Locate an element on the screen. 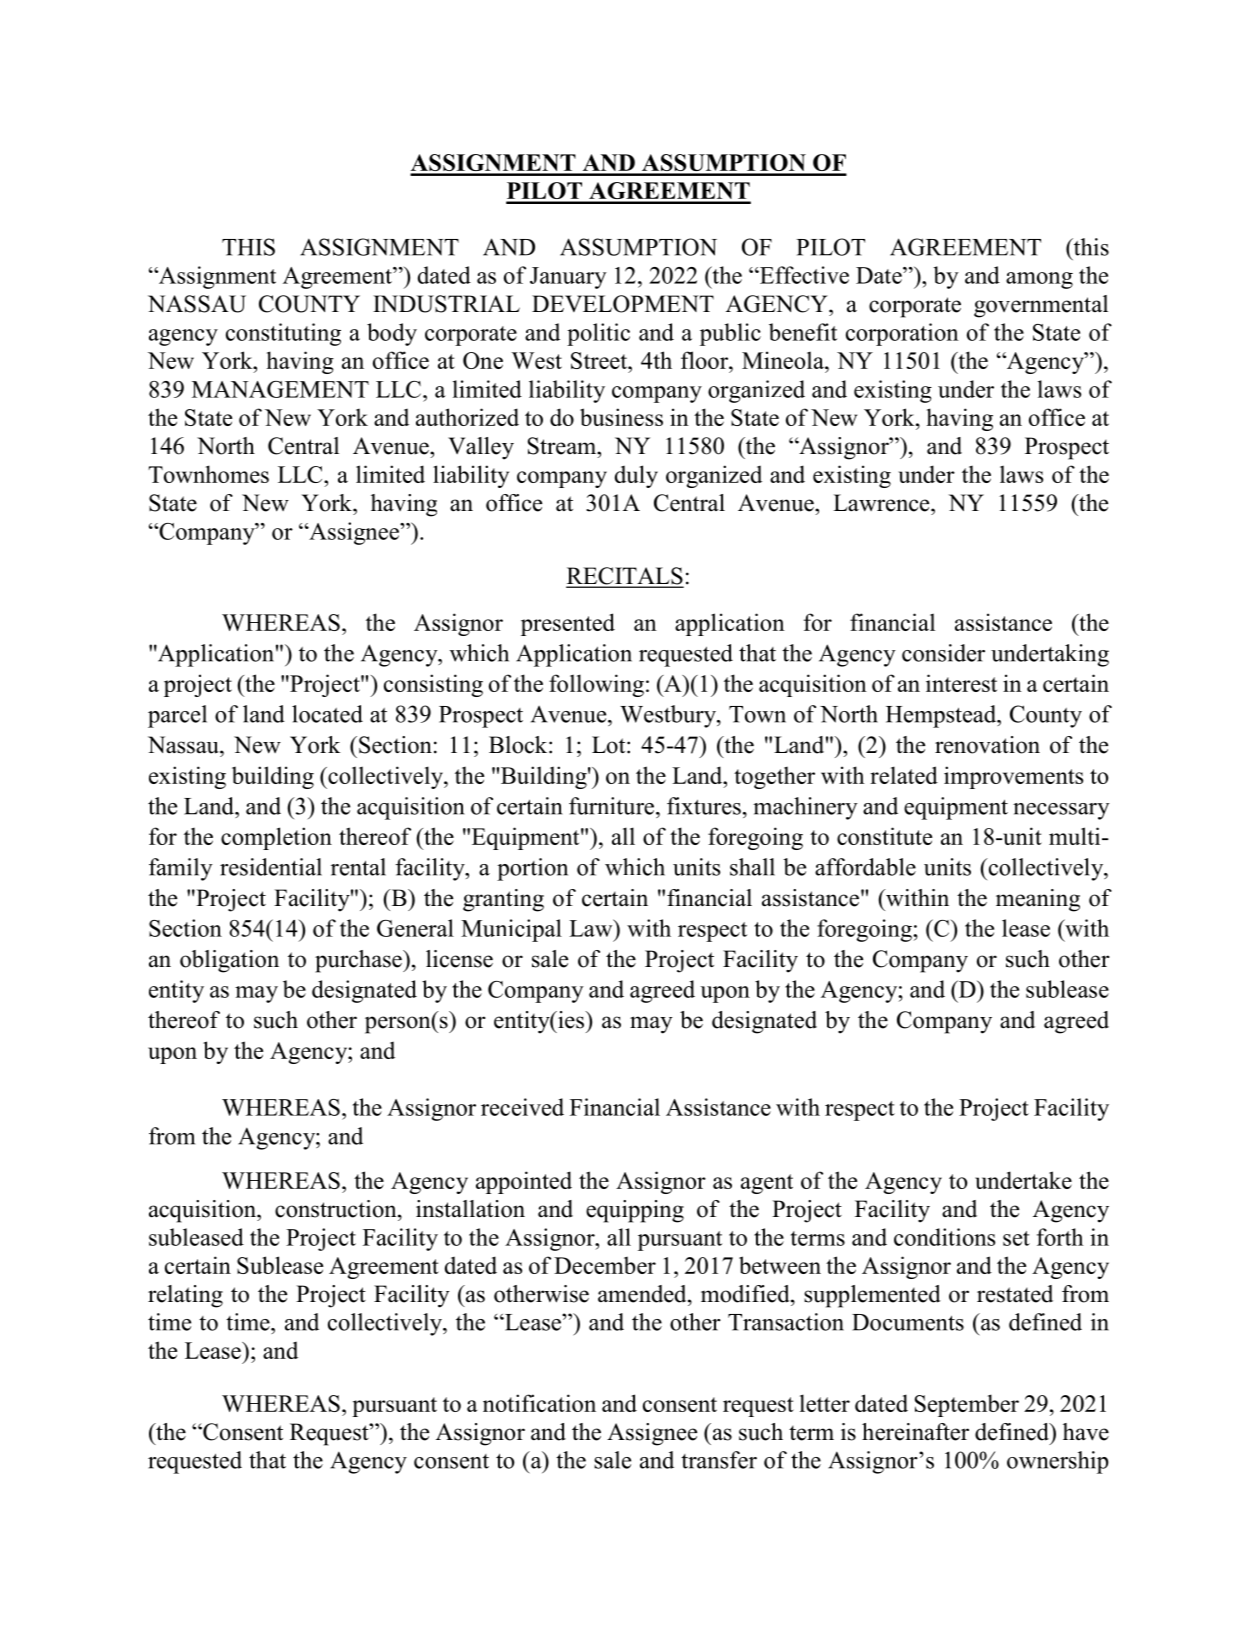 The width and height of the screenshot is (1257, 1626). completion is located at coordinates (276, 838).
